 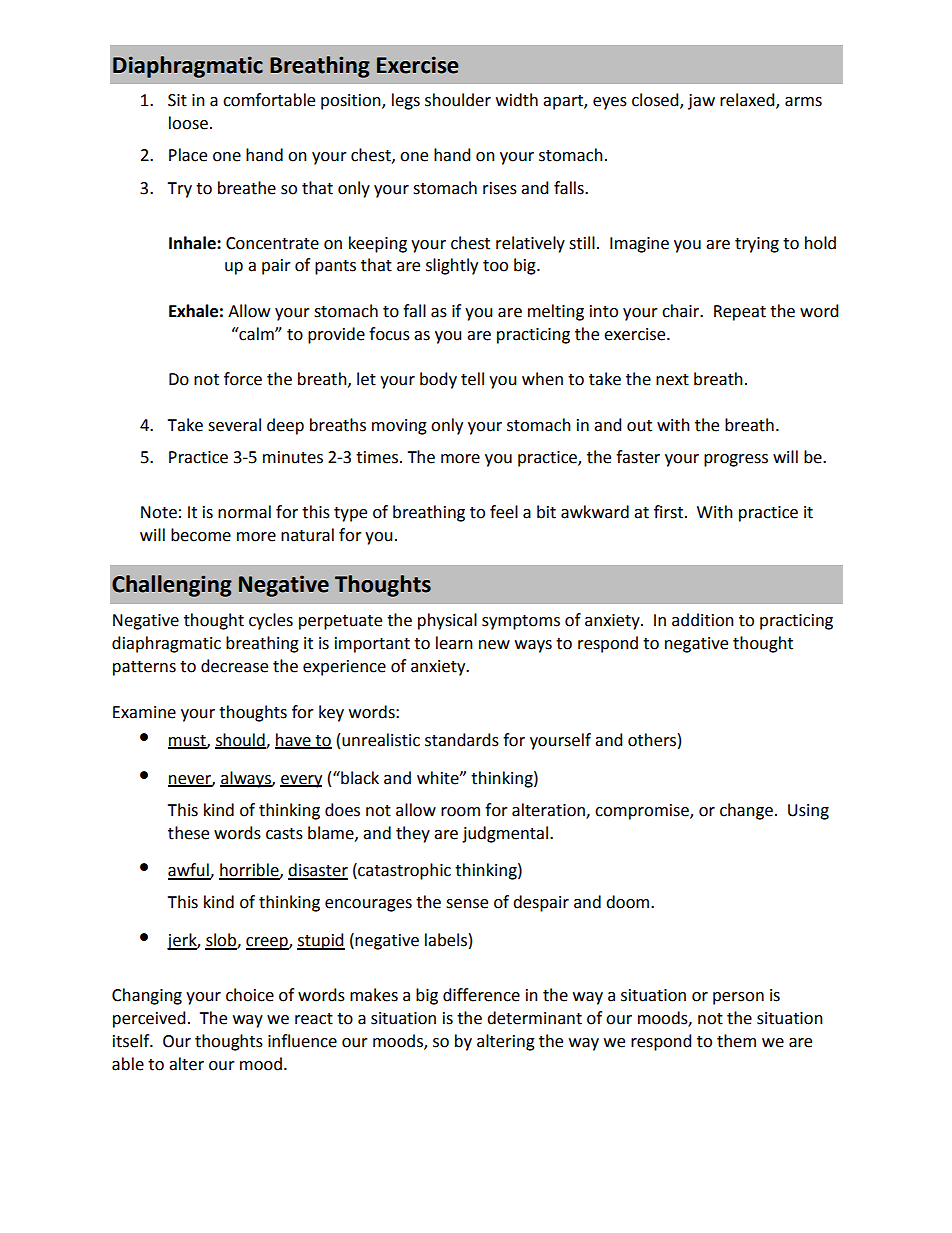 I want to click on Challenging, so click(x=172, y=586).
